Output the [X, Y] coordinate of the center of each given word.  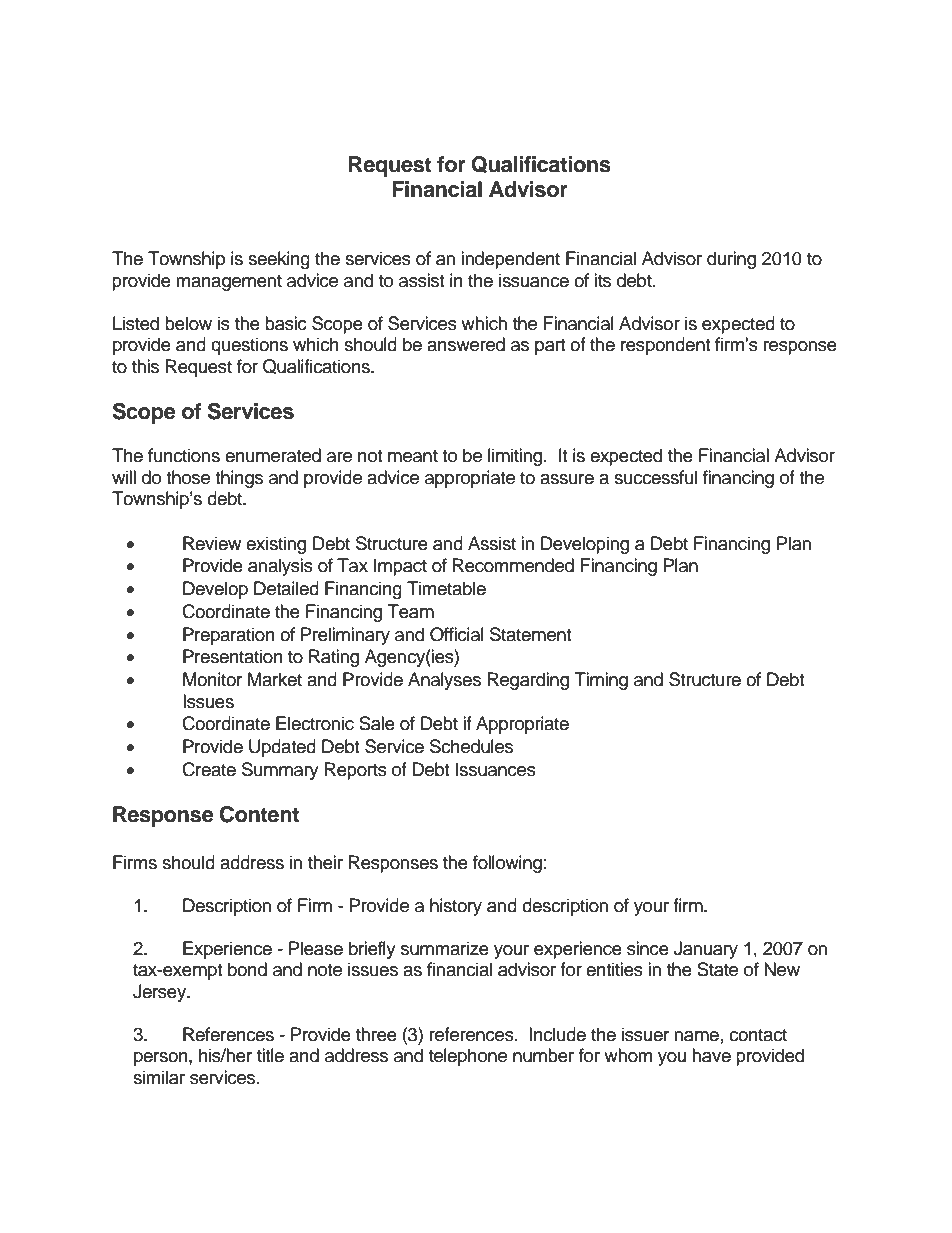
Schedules [471, 746]
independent [510, 260]
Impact [400, 567]
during [731, 260]
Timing [601, 681]
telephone [468, 1057]
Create [209, 769]
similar [159, 1077]
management [229, 283]
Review [212, 543]
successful [655, 477]
